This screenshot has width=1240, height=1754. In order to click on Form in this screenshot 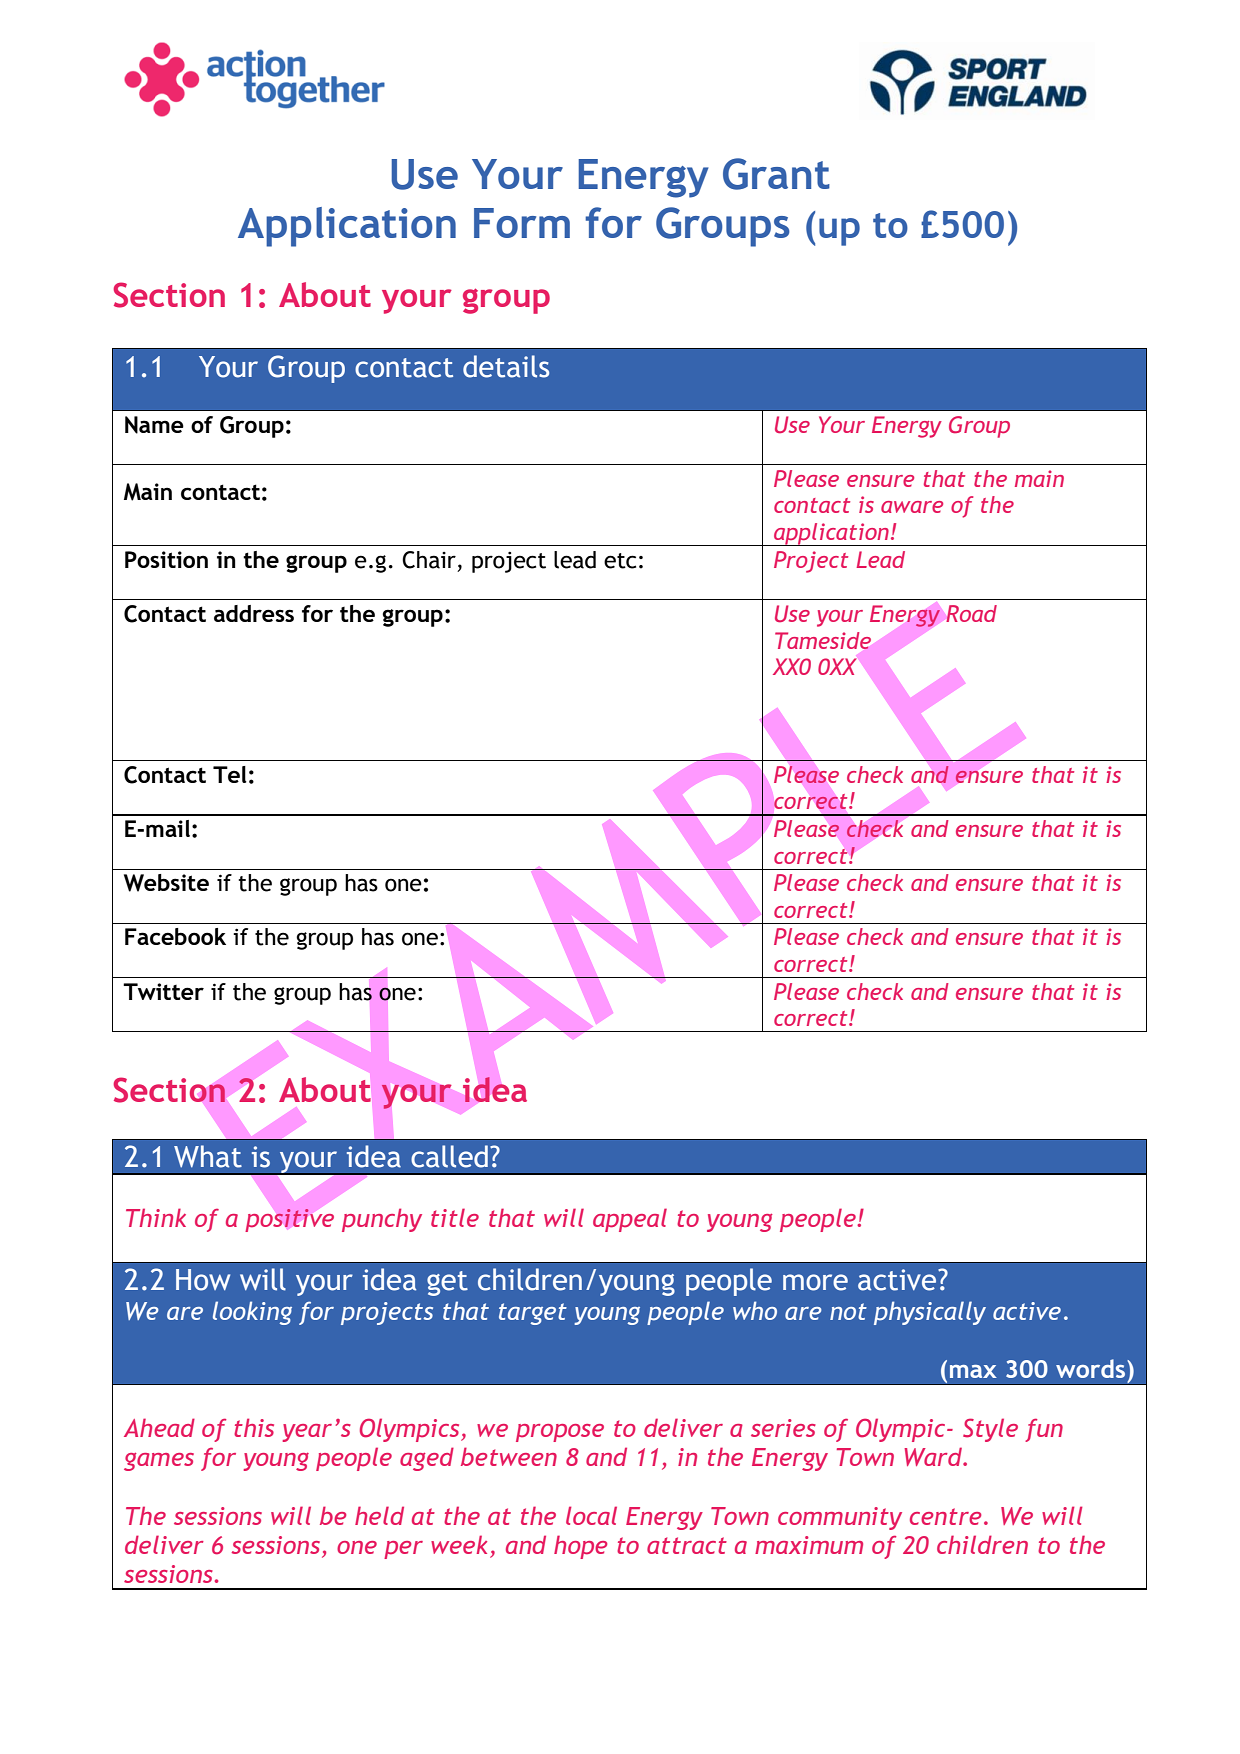, I will do `click(522, 223)`.
